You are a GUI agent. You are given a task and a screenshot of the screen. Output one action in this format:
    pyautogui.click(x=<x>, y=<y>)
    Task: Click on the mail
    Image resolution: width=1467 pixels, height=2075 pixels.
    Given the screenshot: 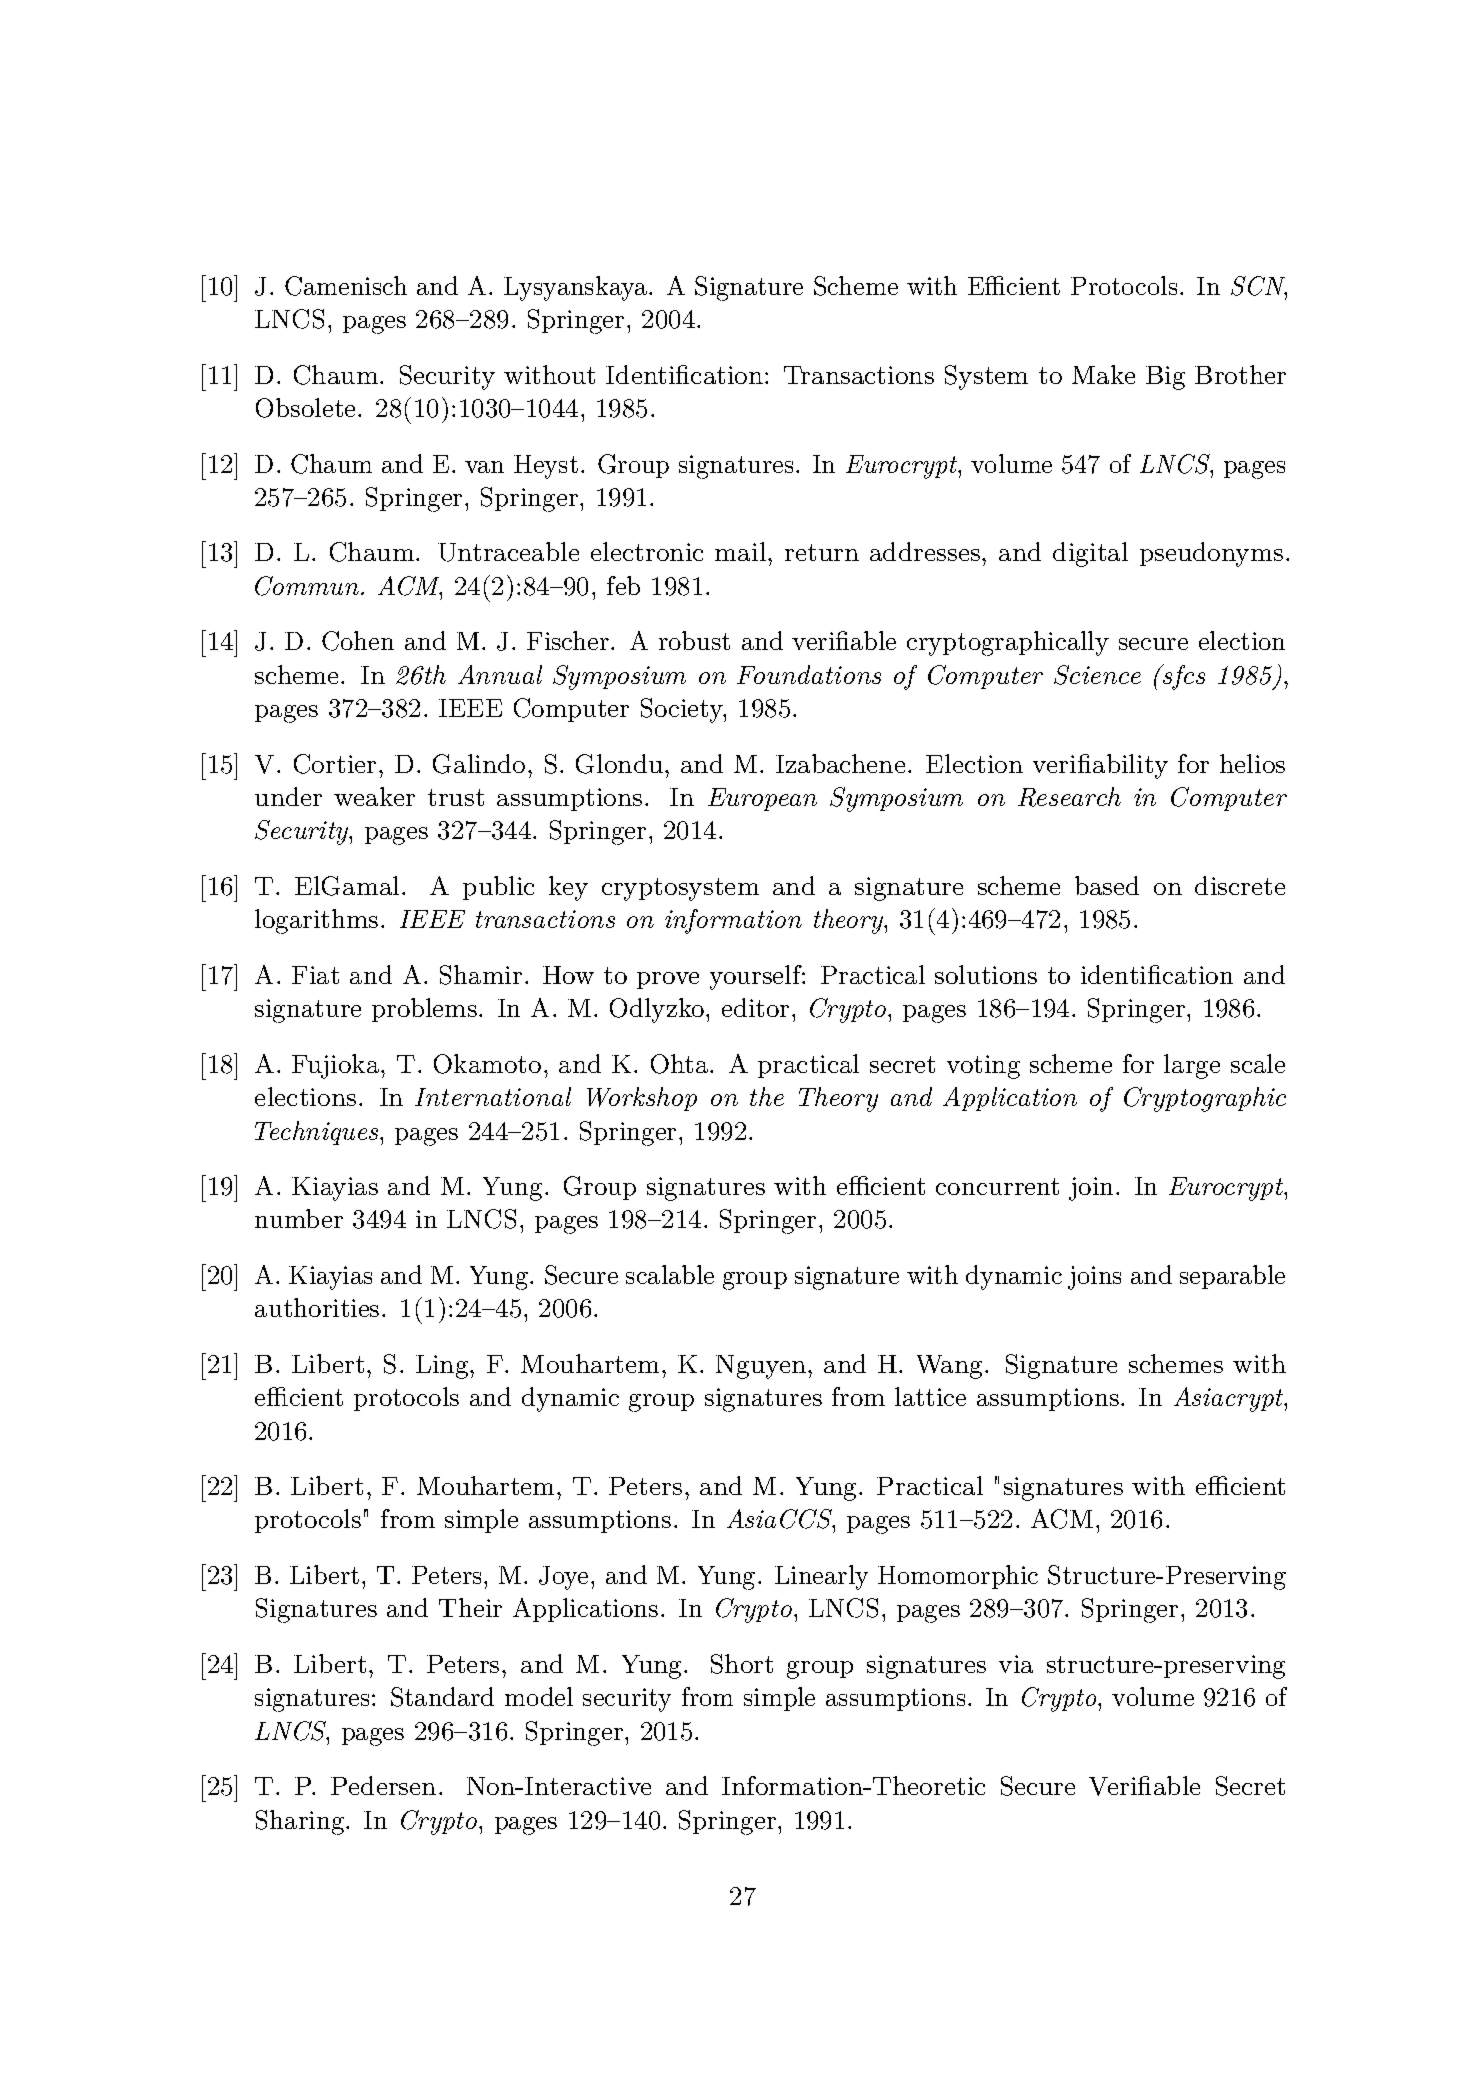 What is the action you would take?
    pyautogui.click(x=742, y=551)
